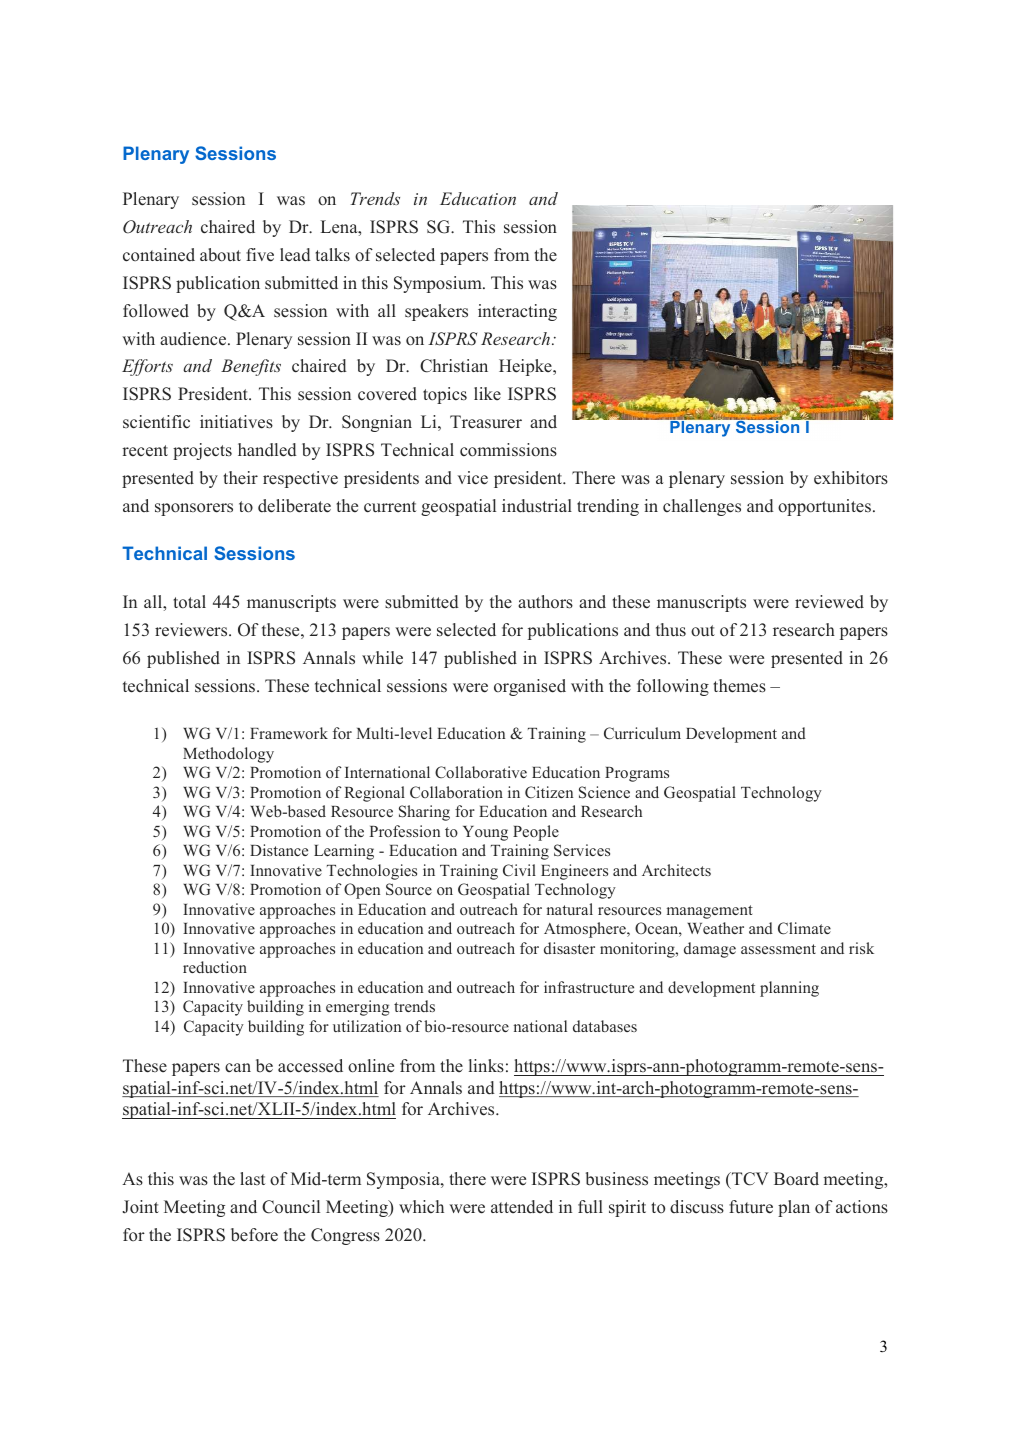  Describe the element at coordinates (519, 870) in the document. I see `Civil` at that location.
